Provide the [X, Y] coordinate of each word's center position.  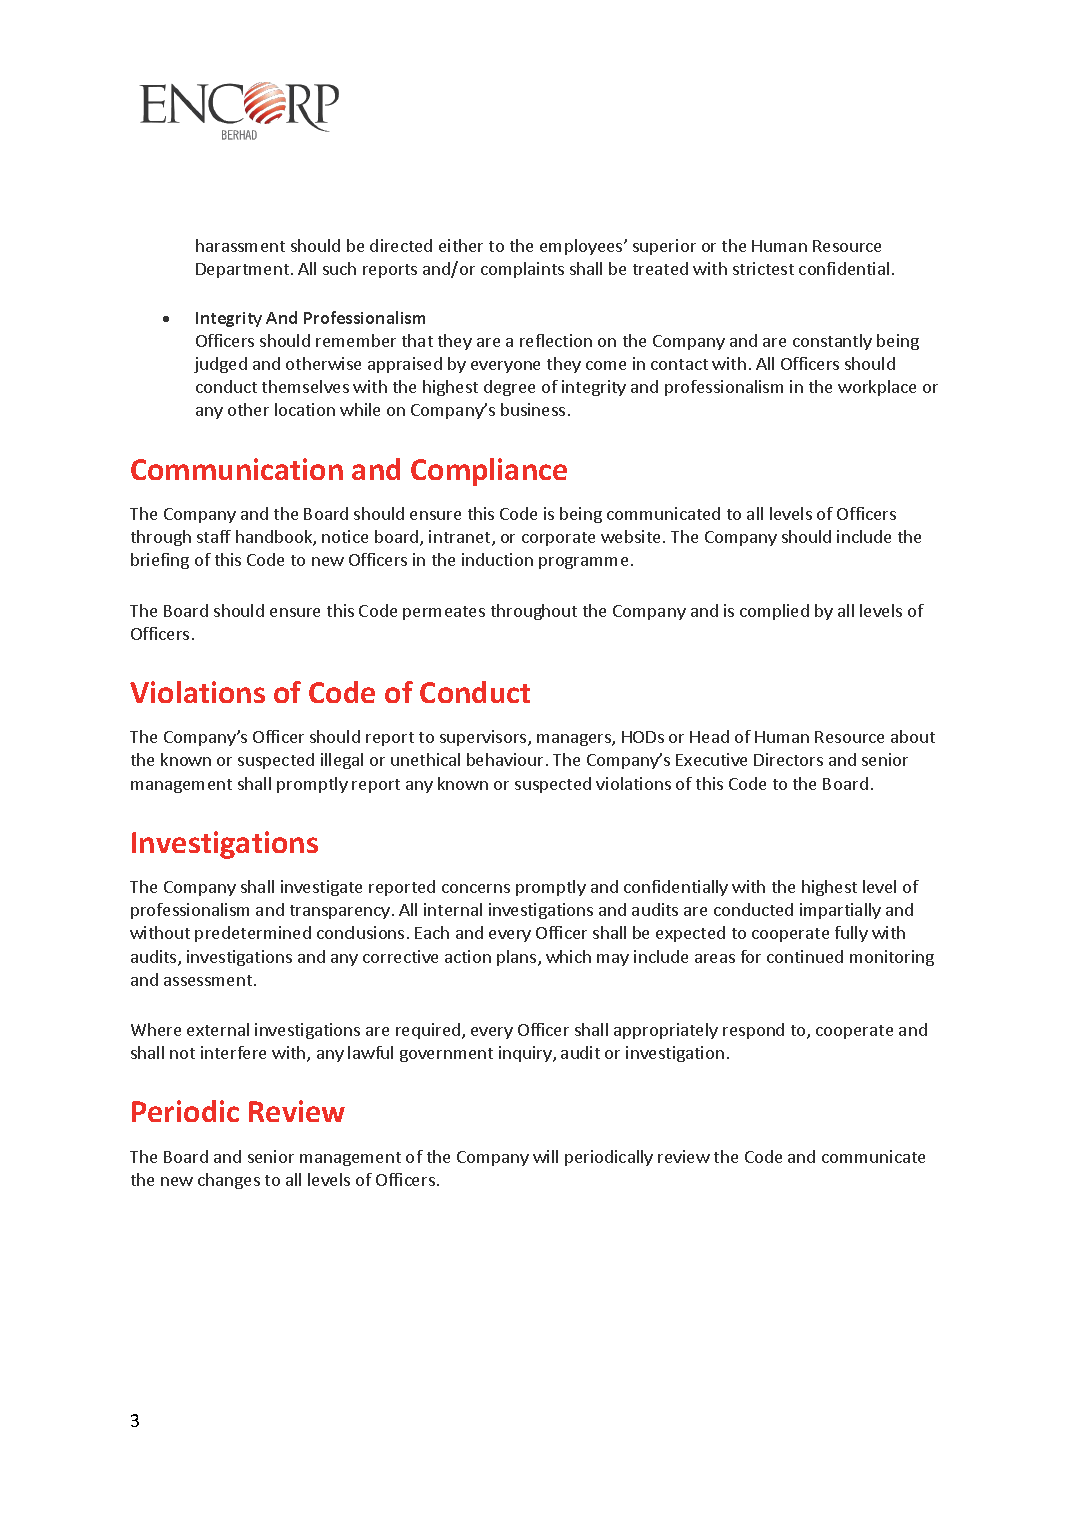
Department [244, 270]
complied [774, 612]
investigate [321, 888]
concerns [476, 888]
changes [229, 1181]
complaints [522, 270]
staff [214, 536]
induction [497, 559]
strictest [763, 268]
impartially [840, 911]
